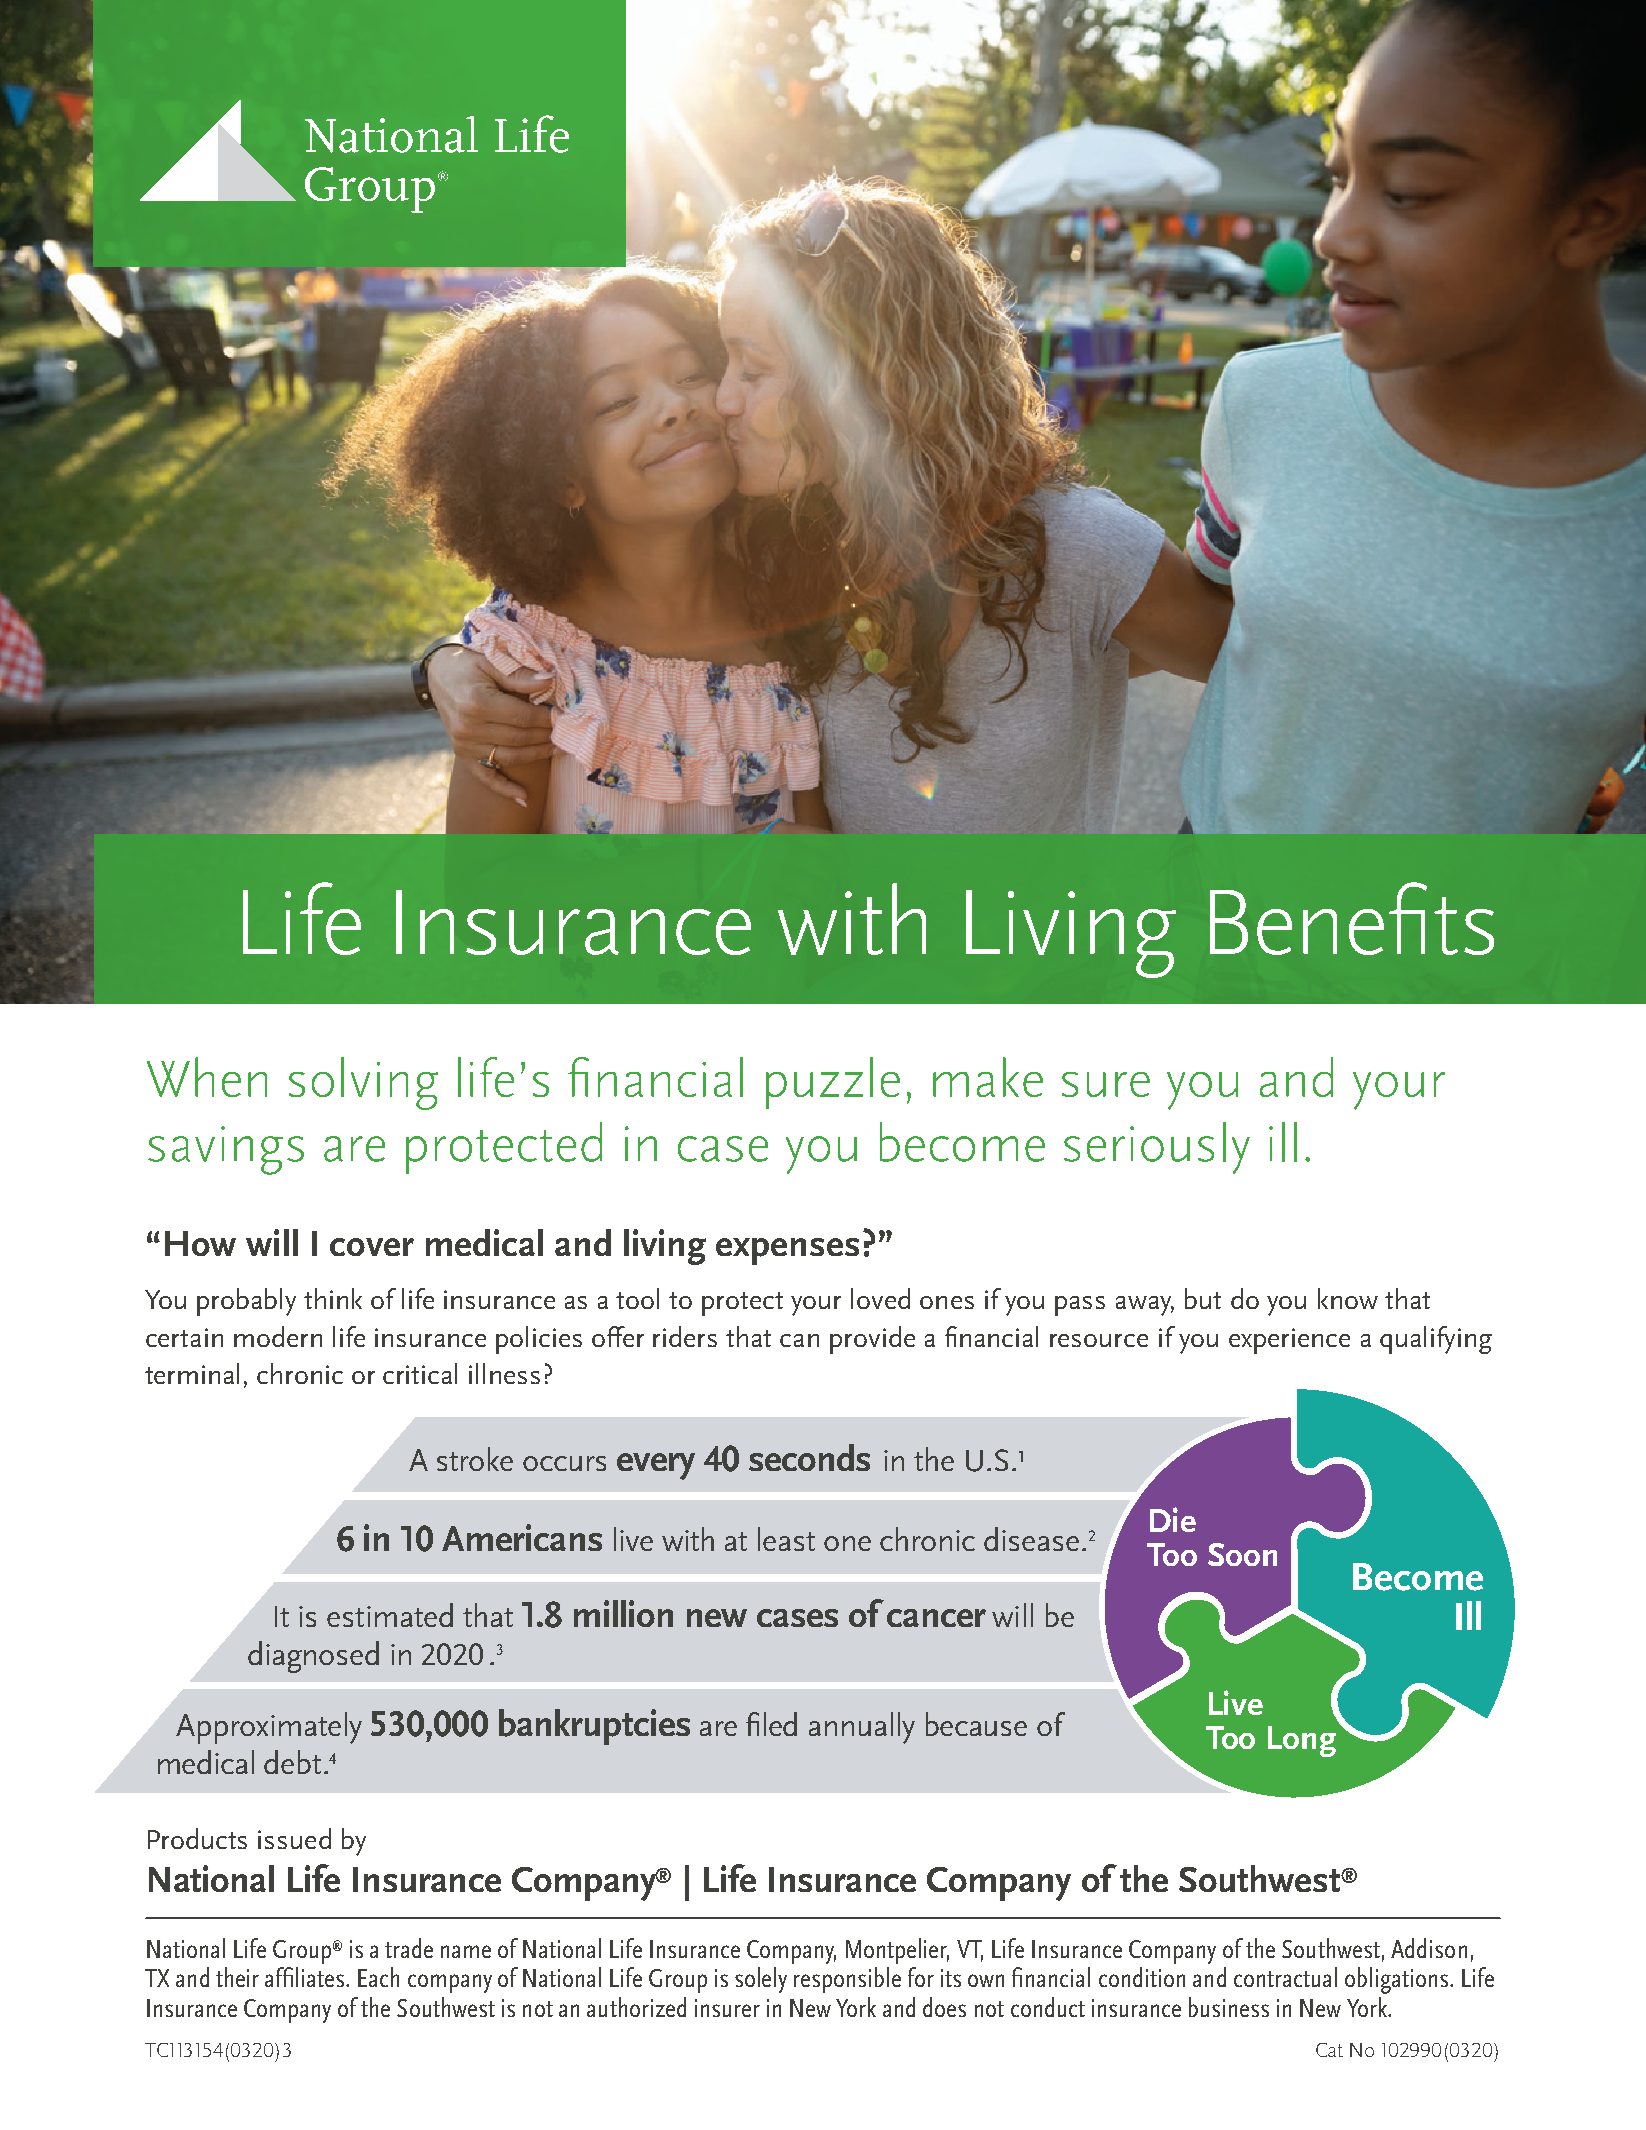 This screenshot has height=2130, width=1646. What do you see at coordinates (475, 1459) in the screenshot?
I see `stroke` at bounding box center [475, 1459].
